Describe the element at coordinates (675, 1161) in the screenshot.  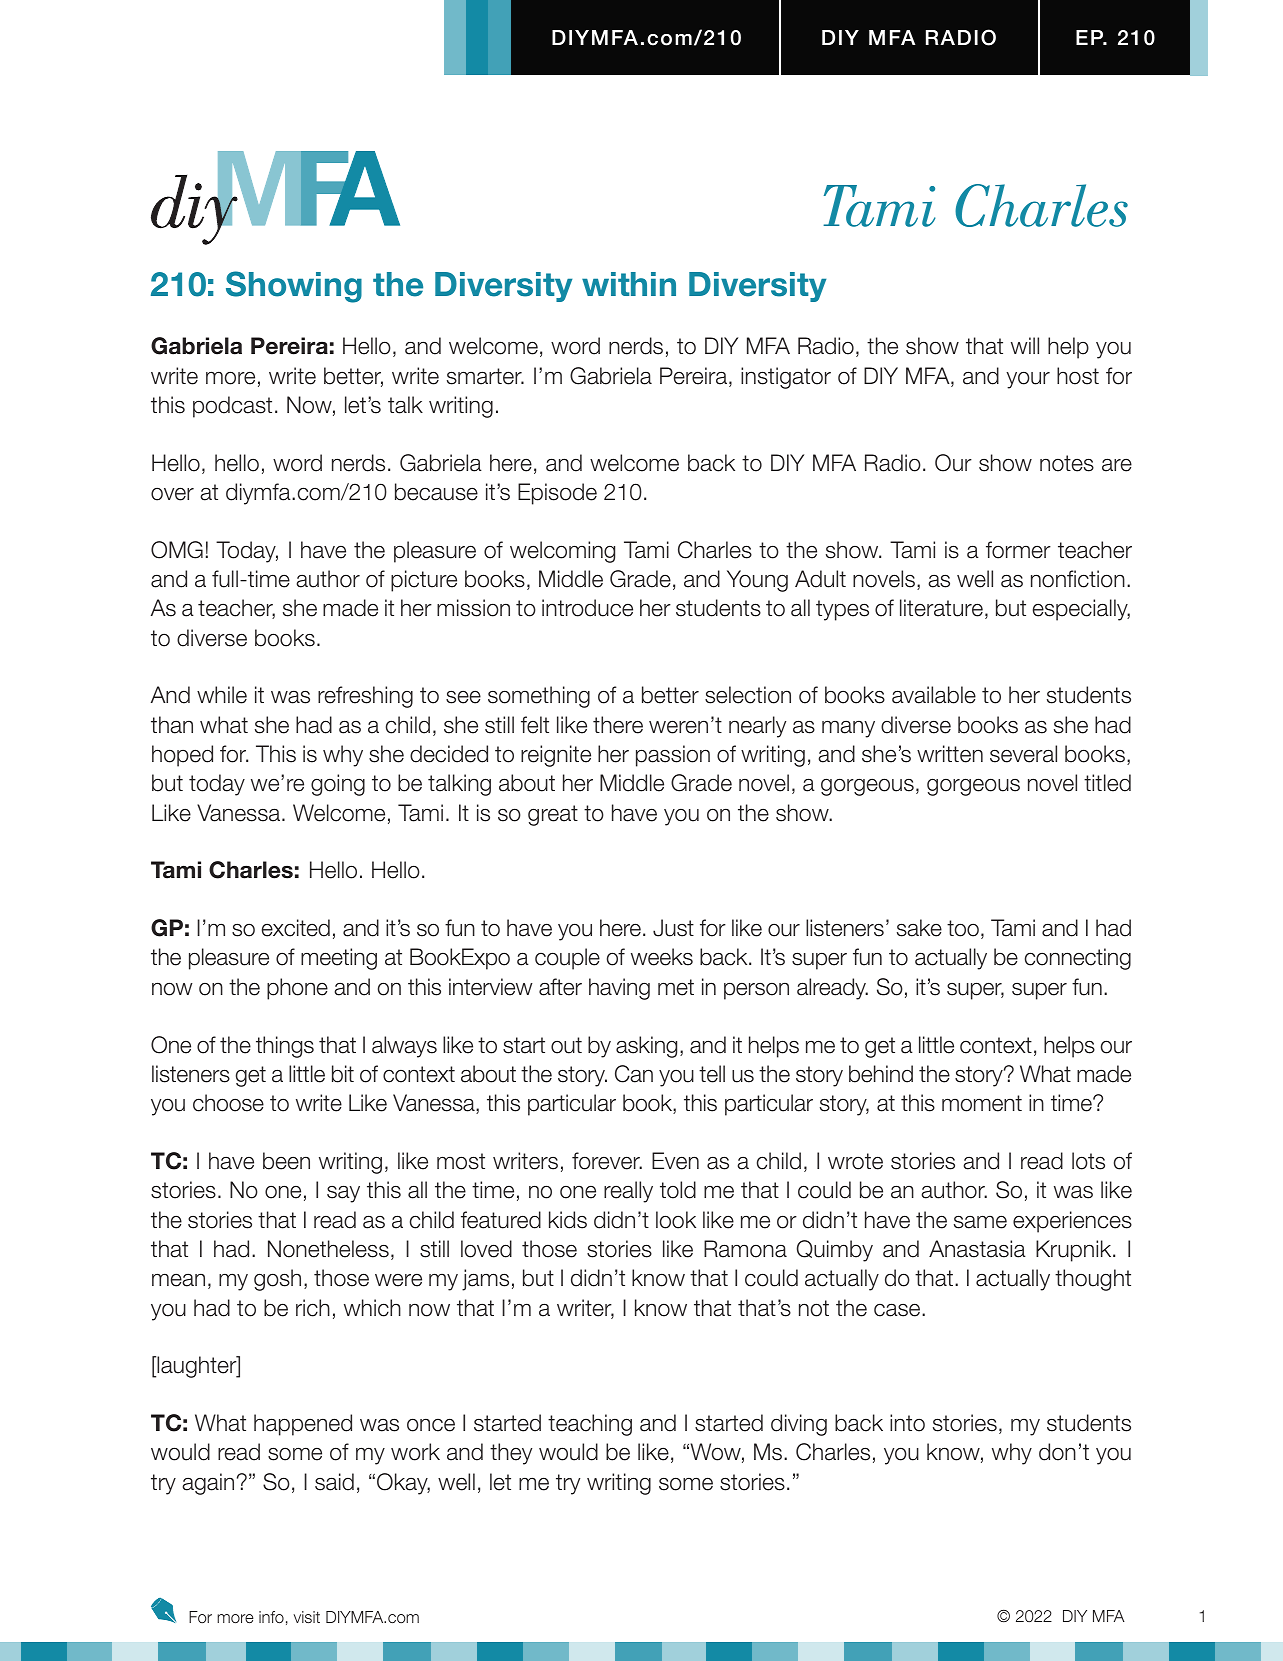
I see `Even` at that location.
